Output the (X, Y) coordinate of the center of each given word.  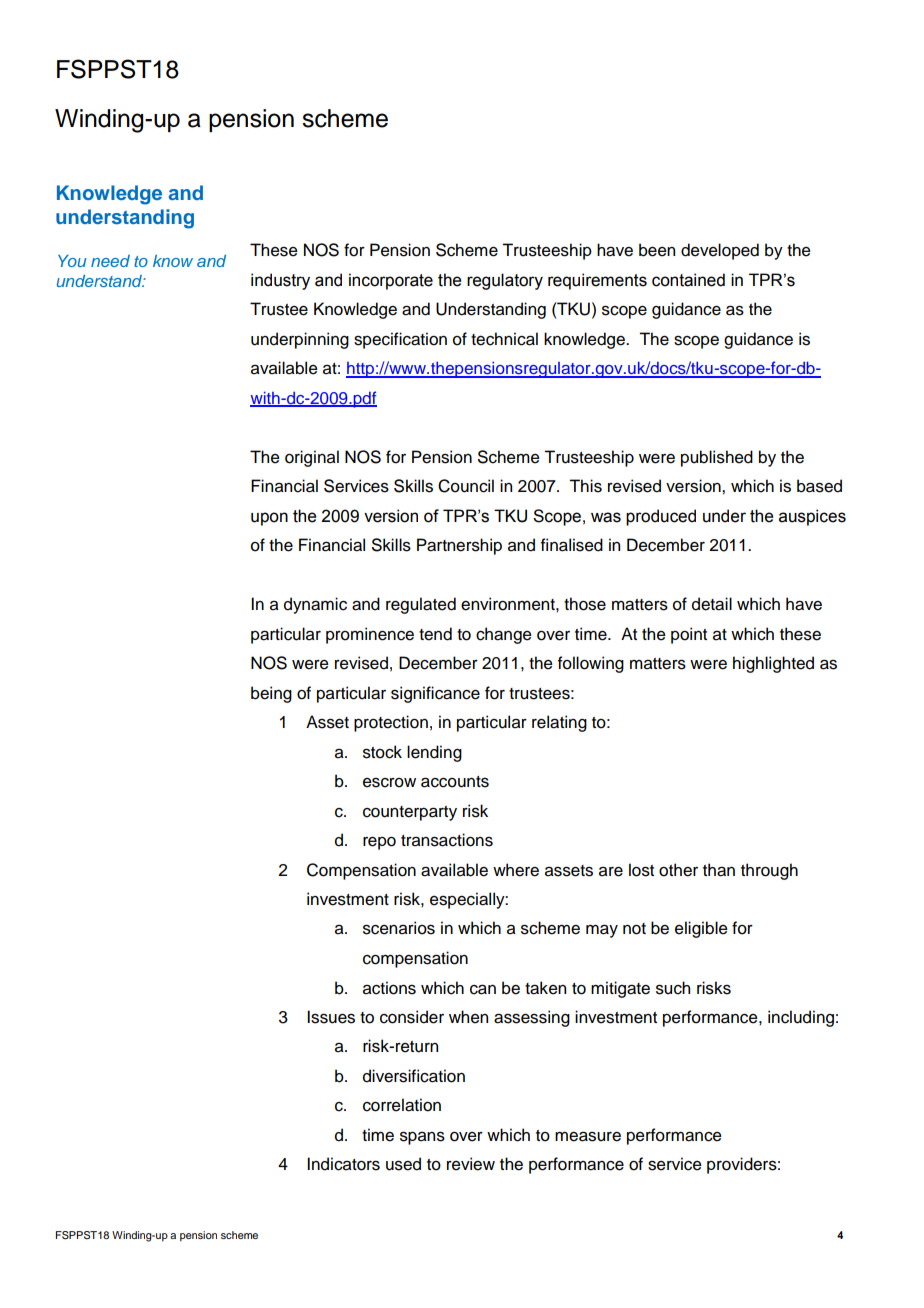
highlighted (773, 664)
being (271, 694)
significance (435, 694)
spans (422, 1138)
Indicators (343, 1164)
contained (688, 280)
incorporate (391, 281)
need (110, 261)
